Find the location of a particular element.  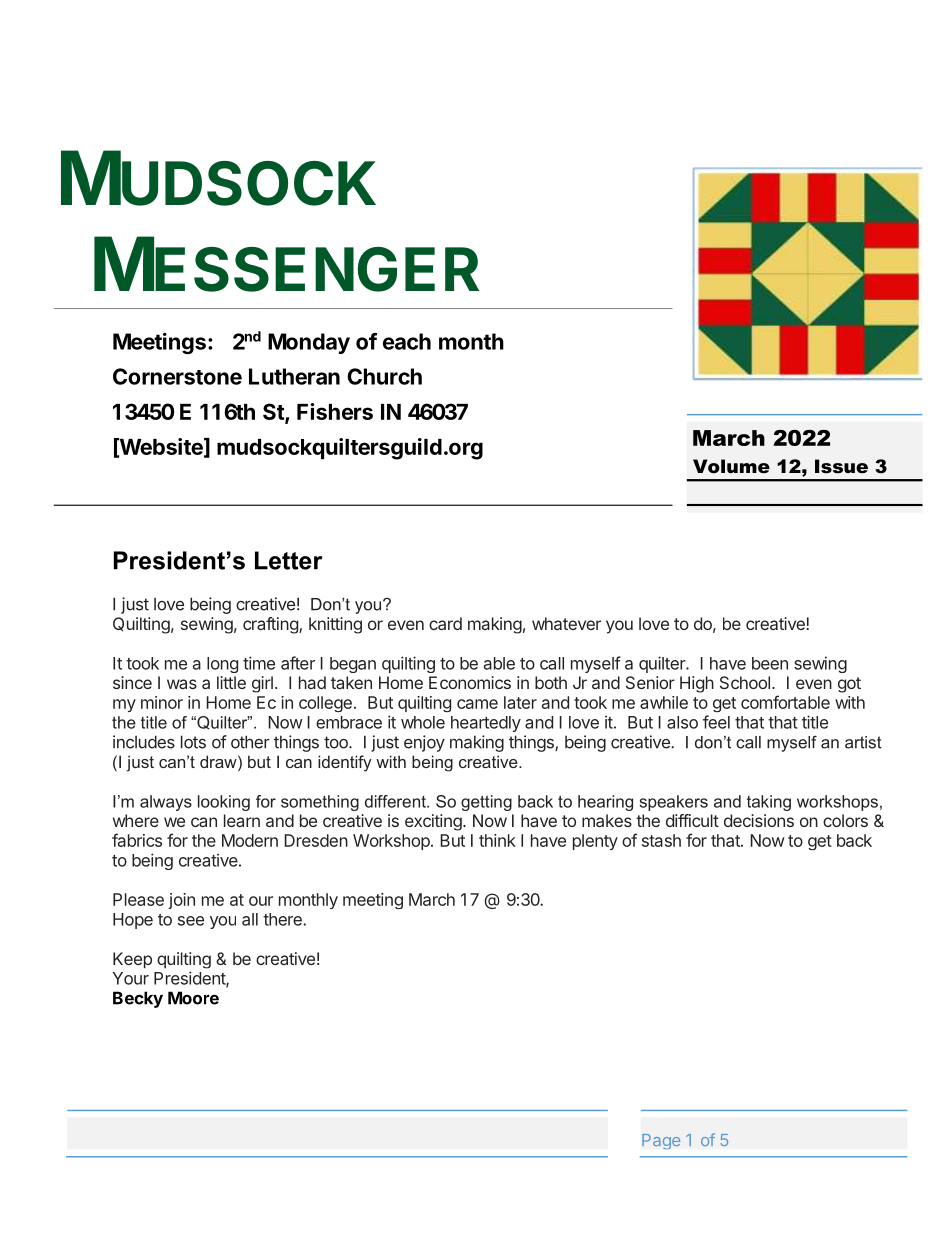

think is located at coordinates (497, 840).
